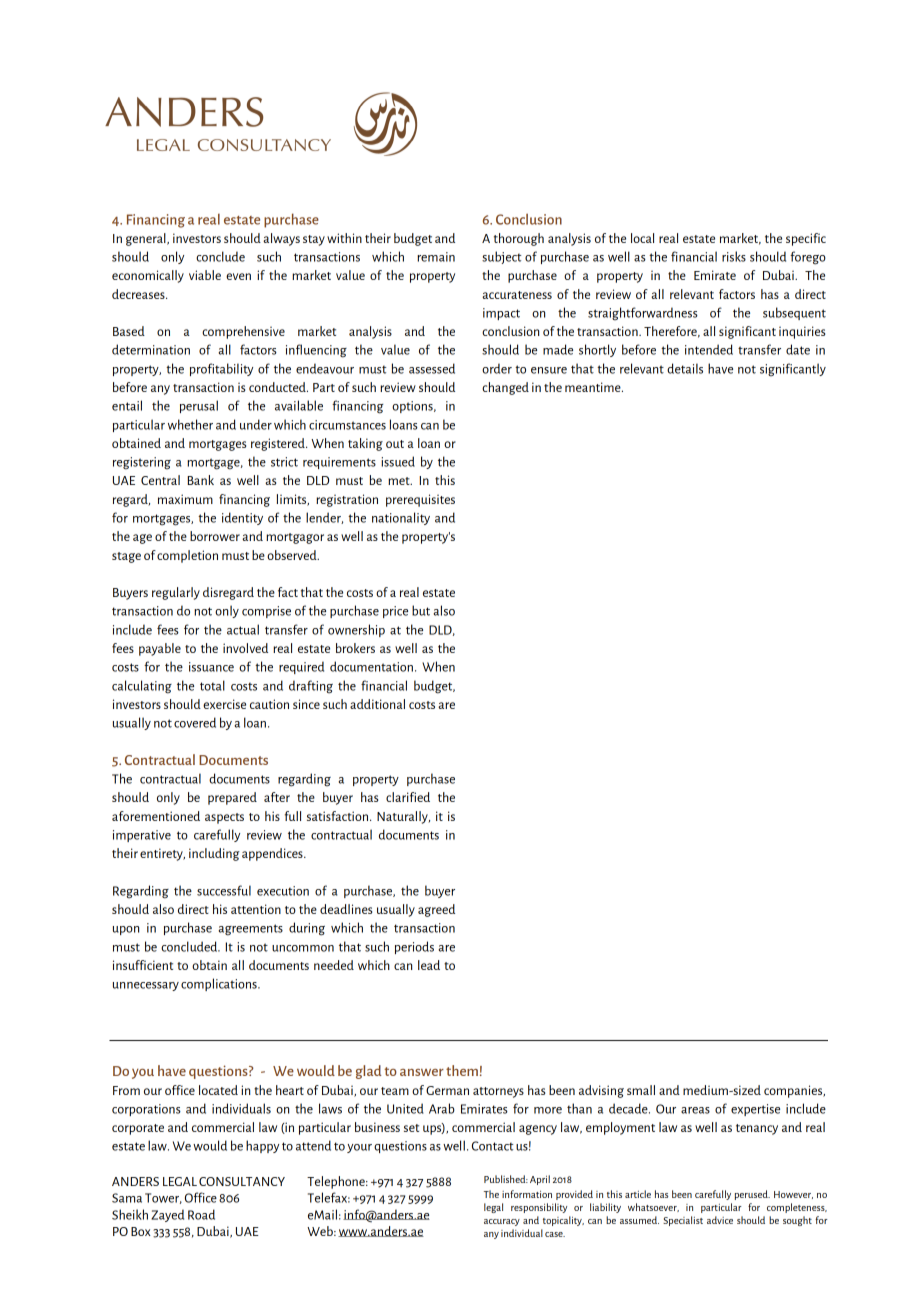 Image resolution: width=924 pixels, height=1308 pixels. Describe the element at coordinates (195, 722) in the screenshot. I see `covered` at that location.
